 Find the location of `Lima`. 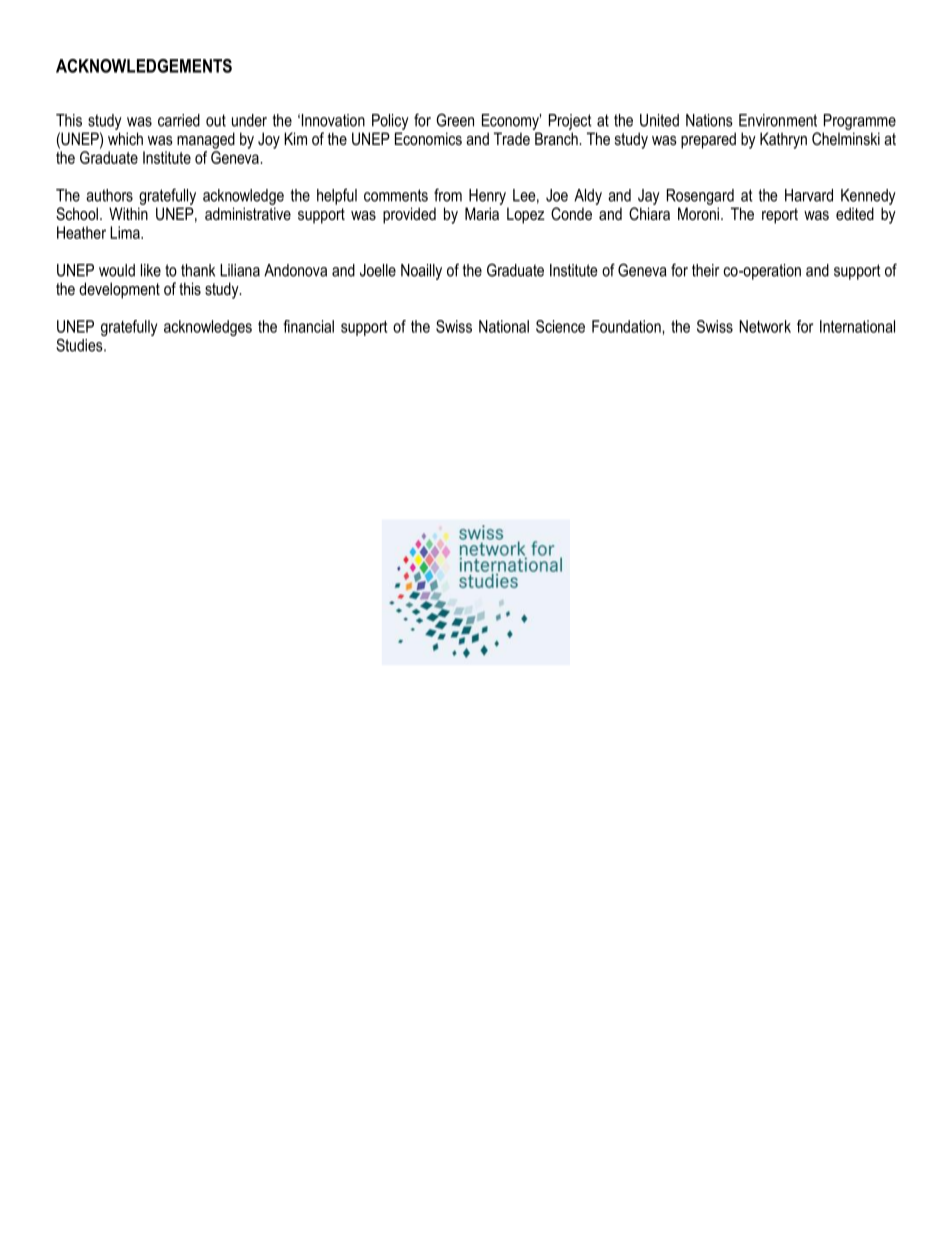

Lima is located at coordinates (126, 232).
